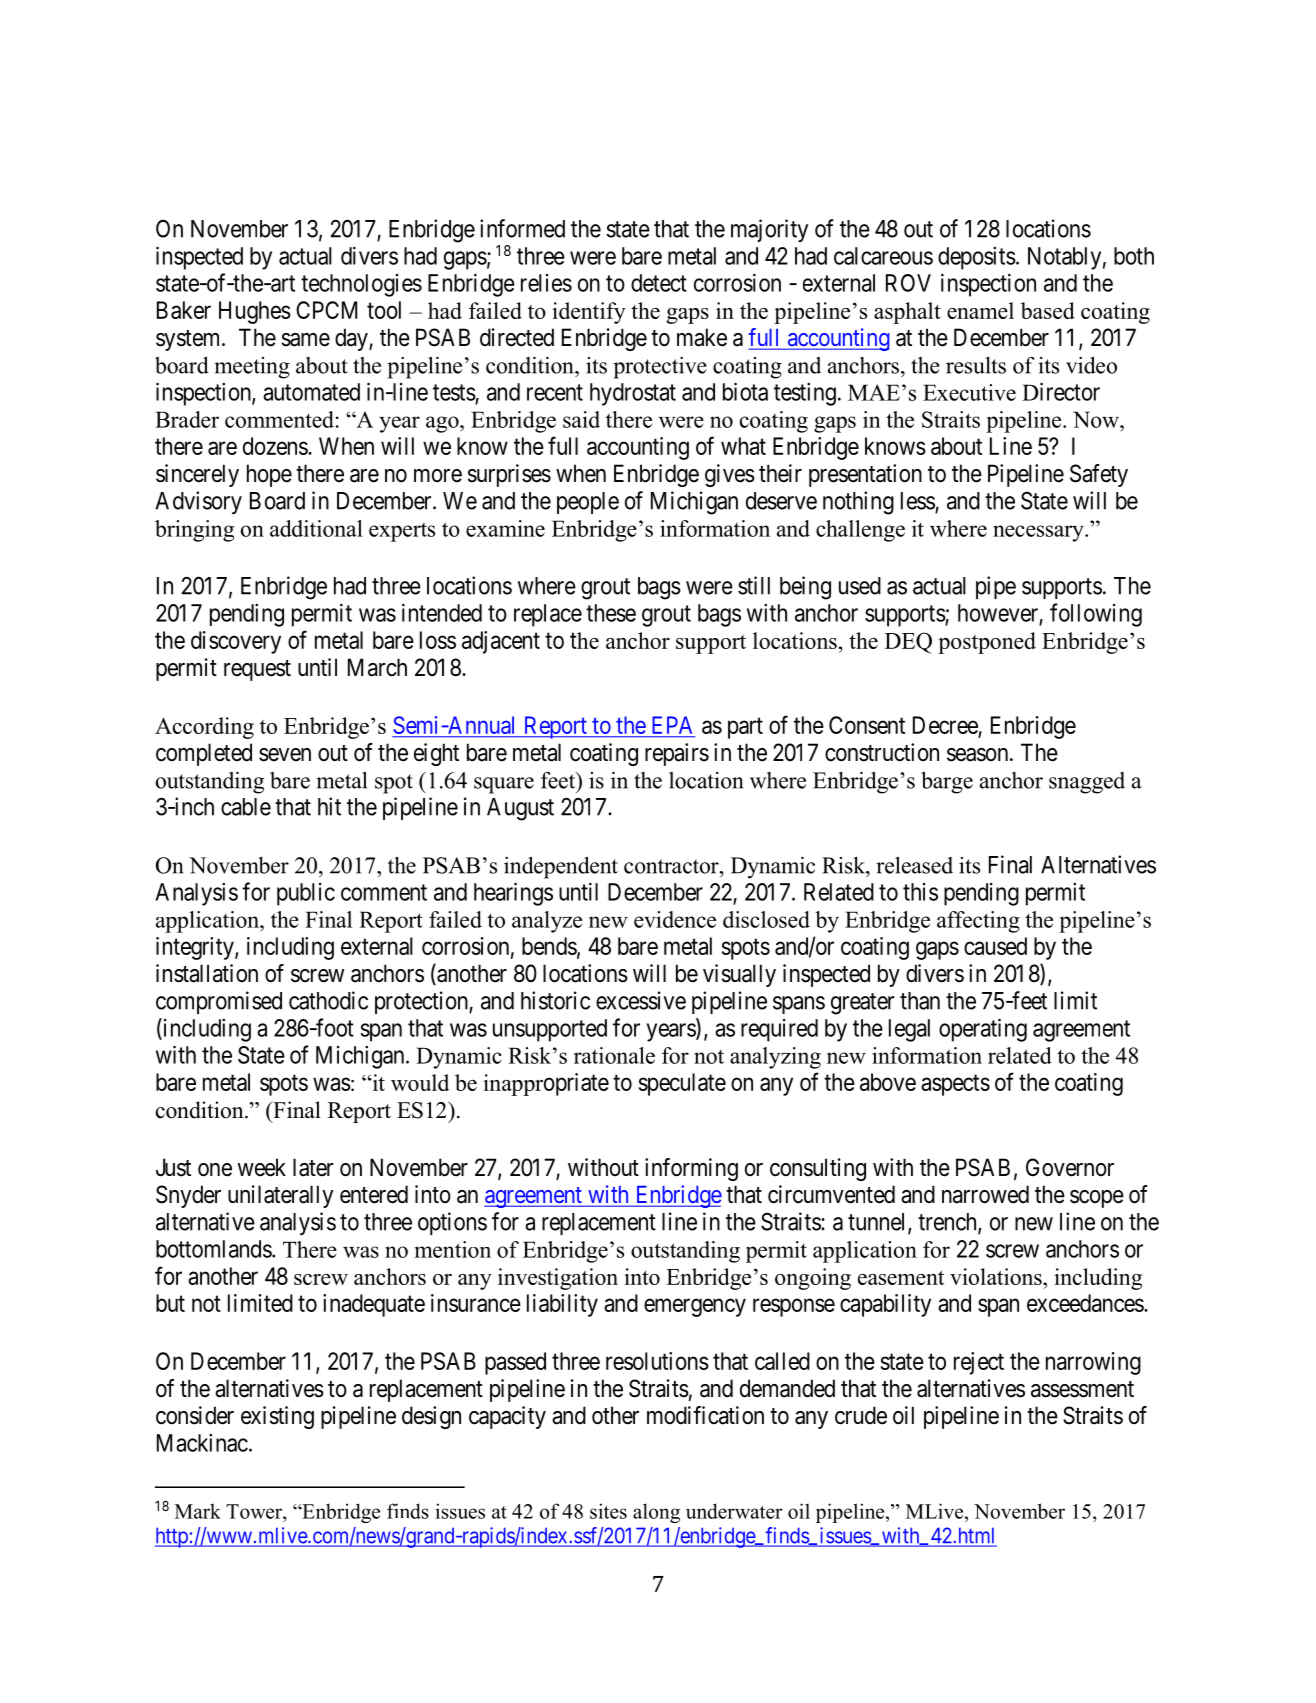  Describe the element at coordinates (641, 1000) in the screenshot. I see `excessive` at that location.
